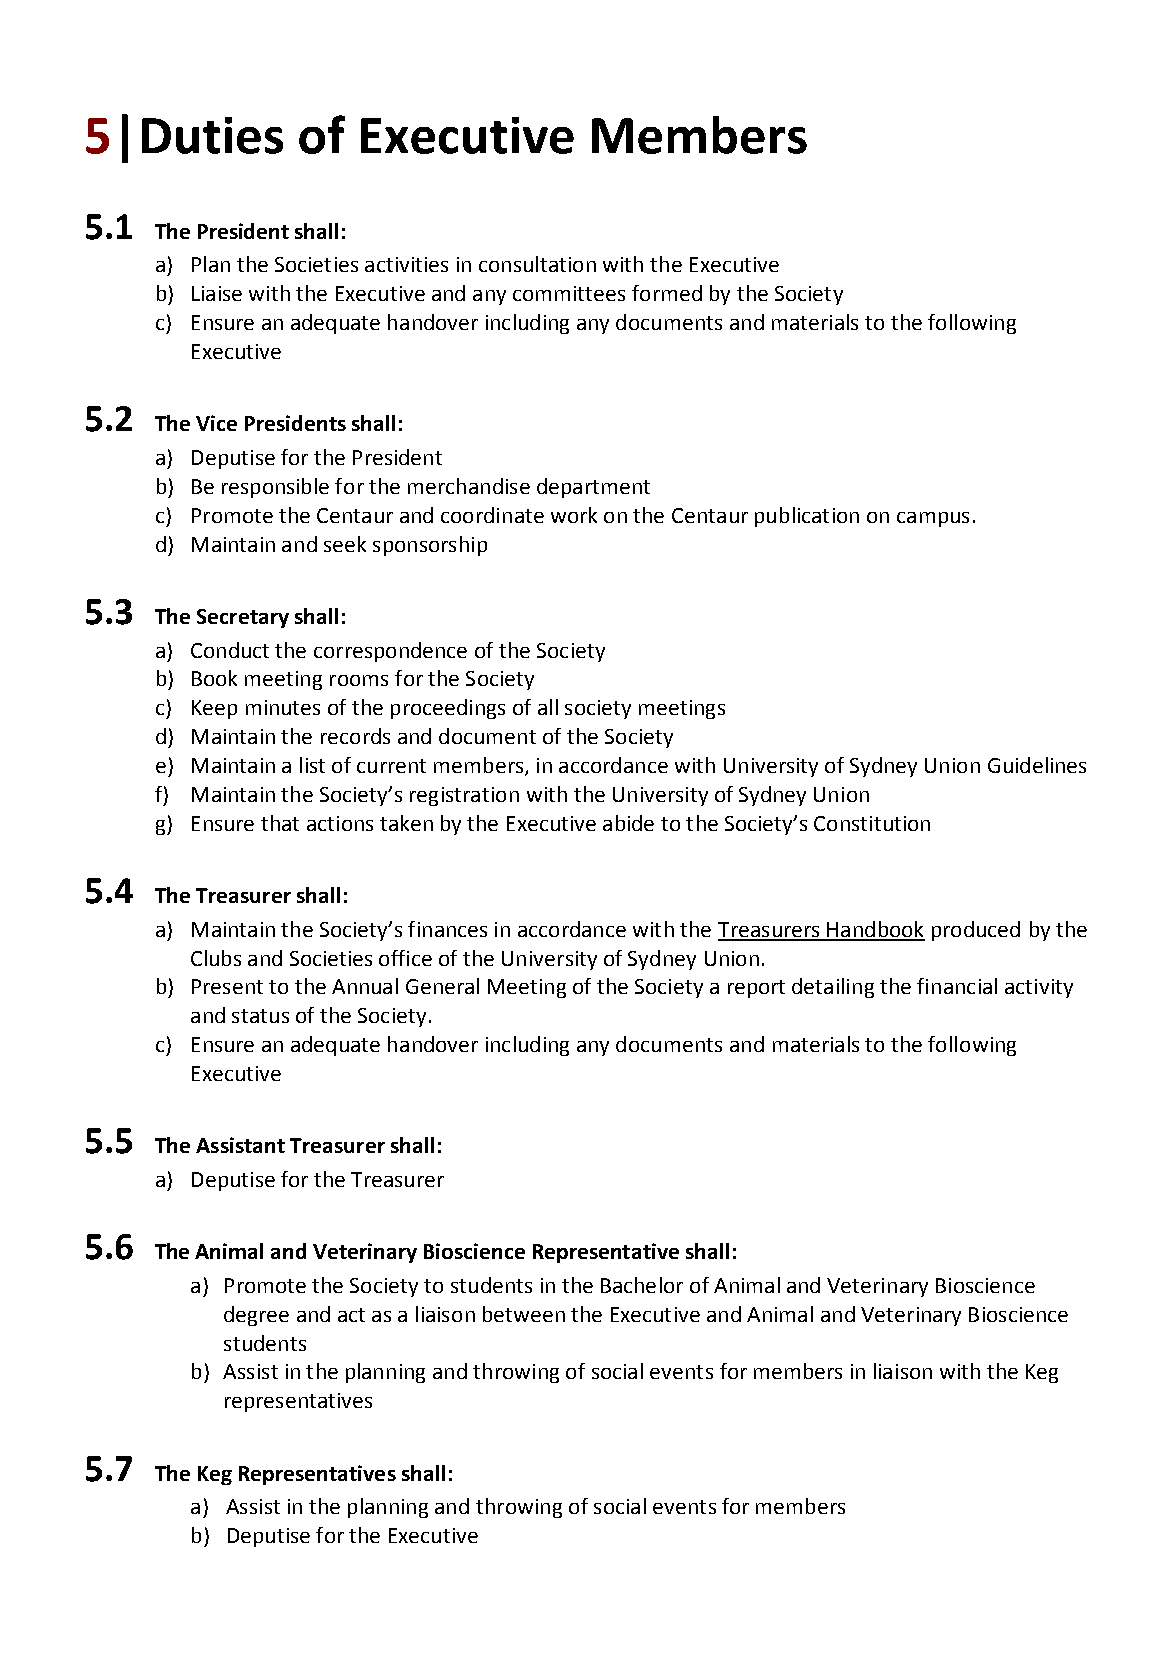  What do you see at coordinates (217, 293) in the document?
I see `Liaise` at bounding box center [217, 293].
